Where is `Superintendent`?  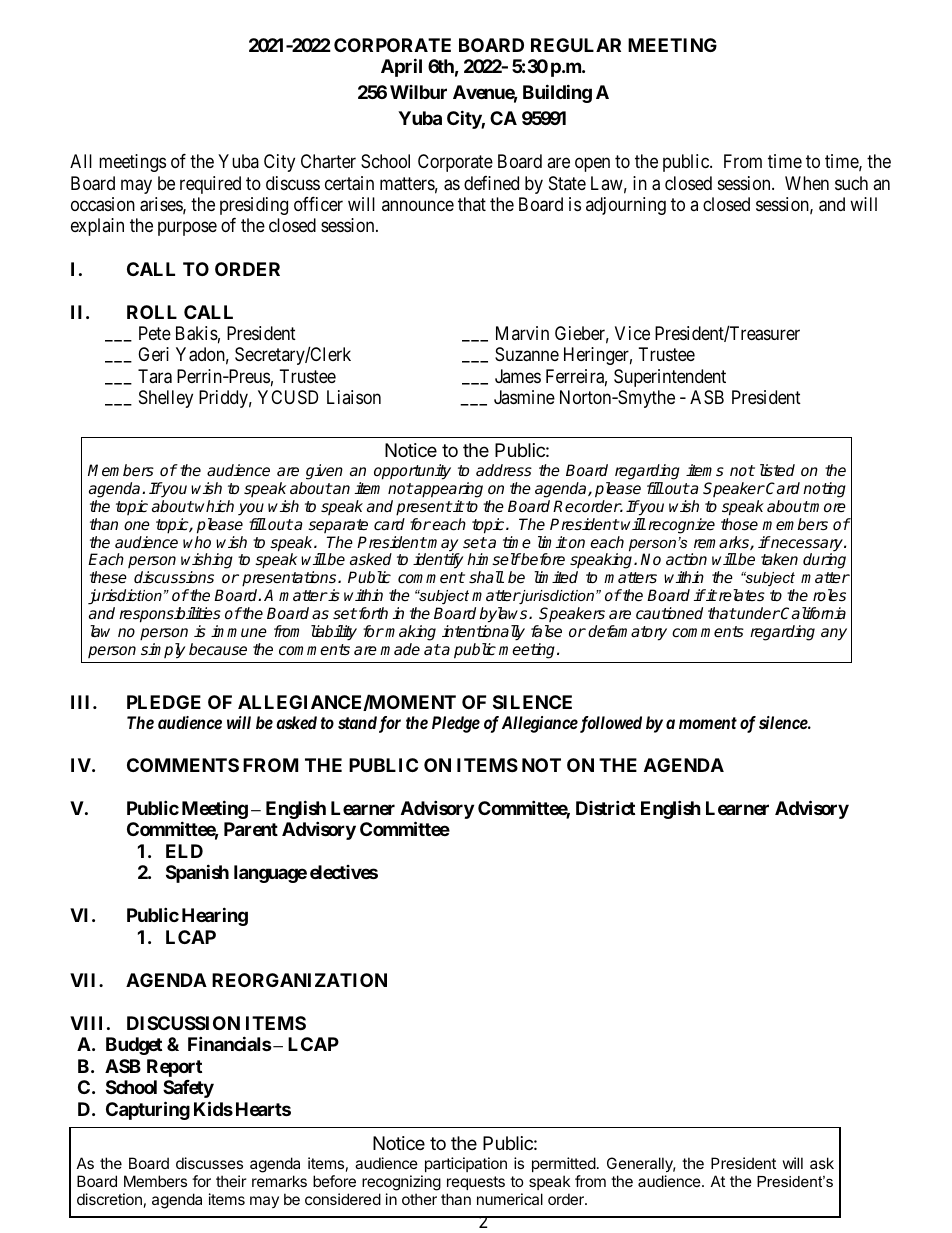
Superintendent is located at coordinates (670, 378).
